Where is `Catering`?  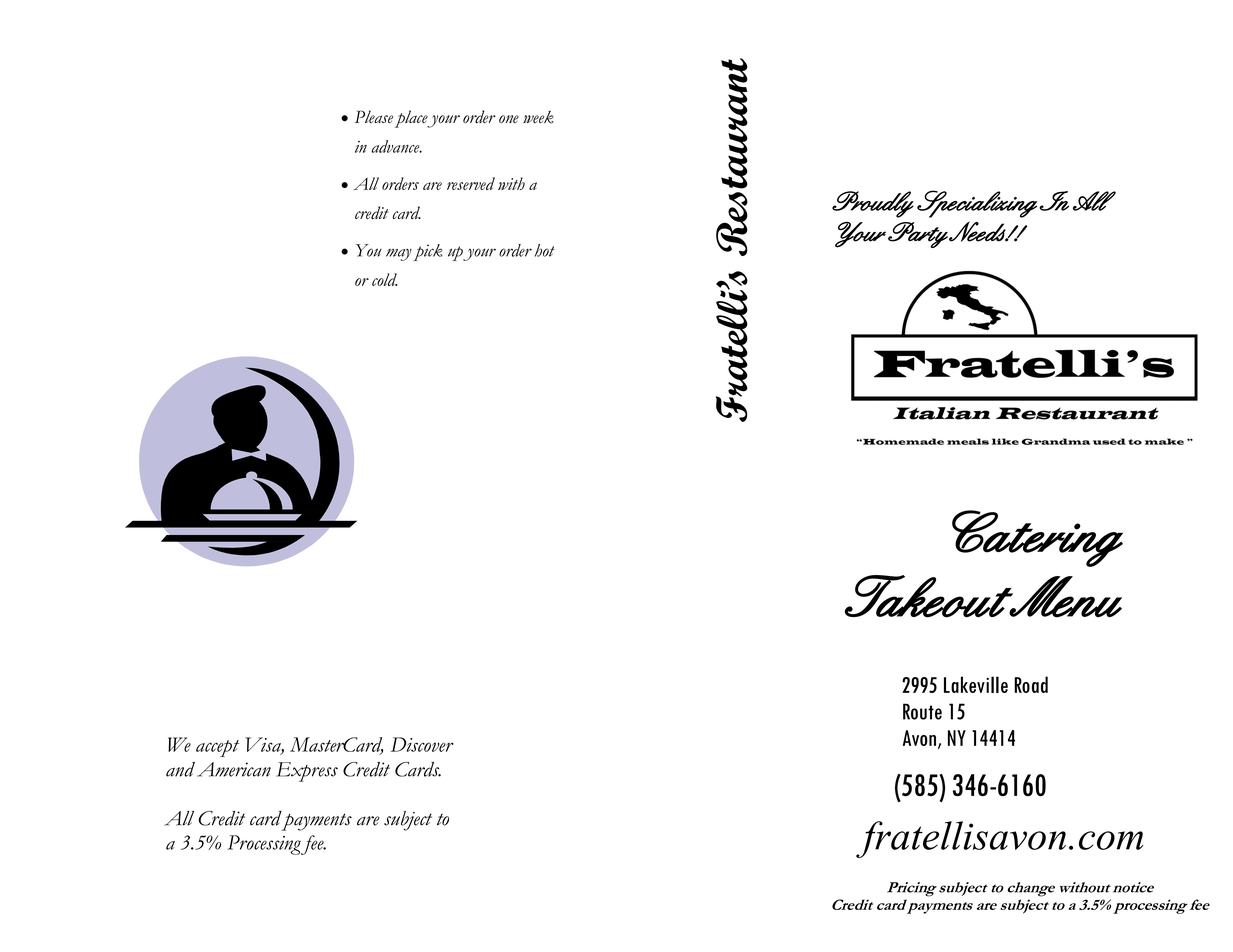 Catering is located at coordinates (1037, 538).
